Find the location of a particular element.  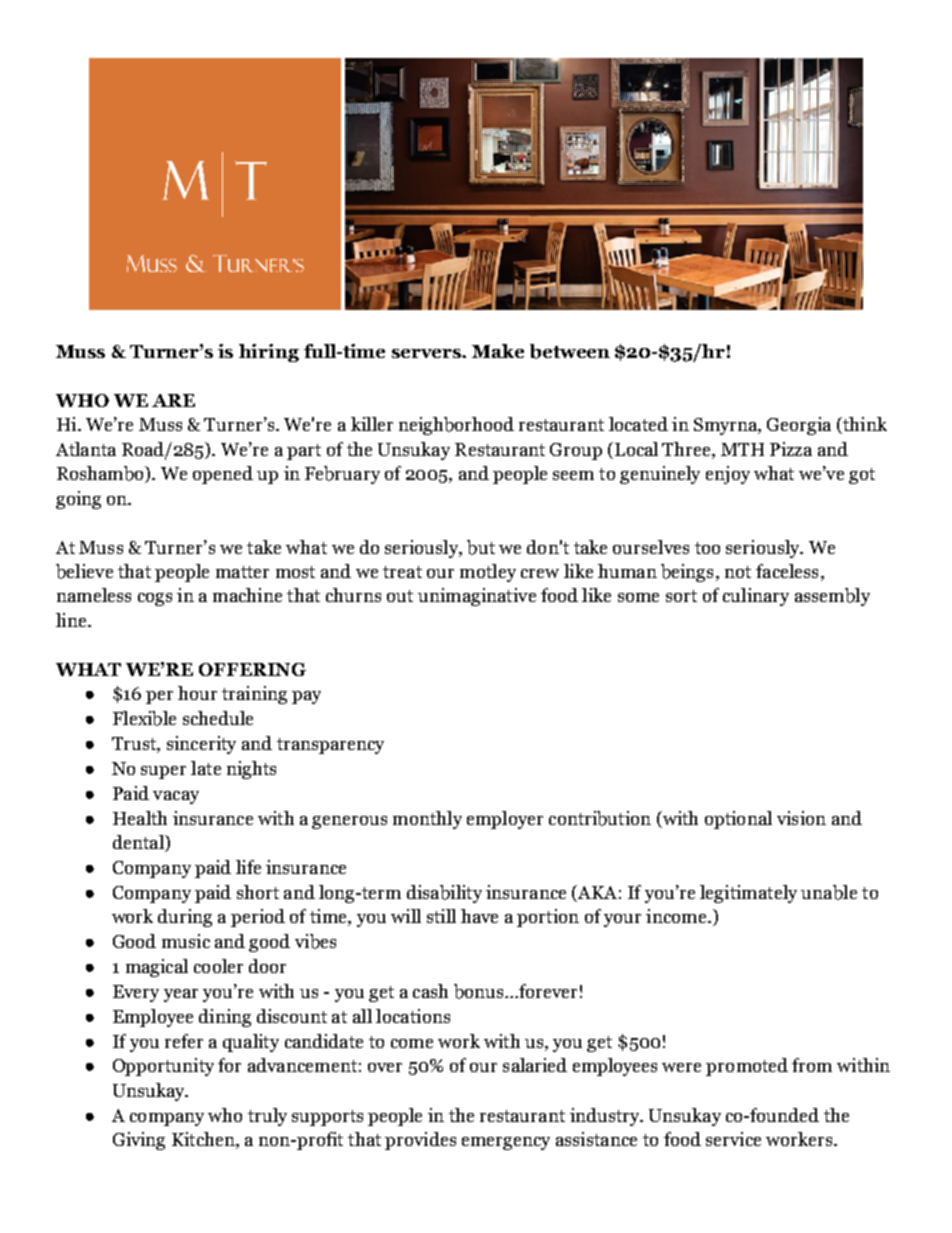

Make is located at coordinates (498, 351).
